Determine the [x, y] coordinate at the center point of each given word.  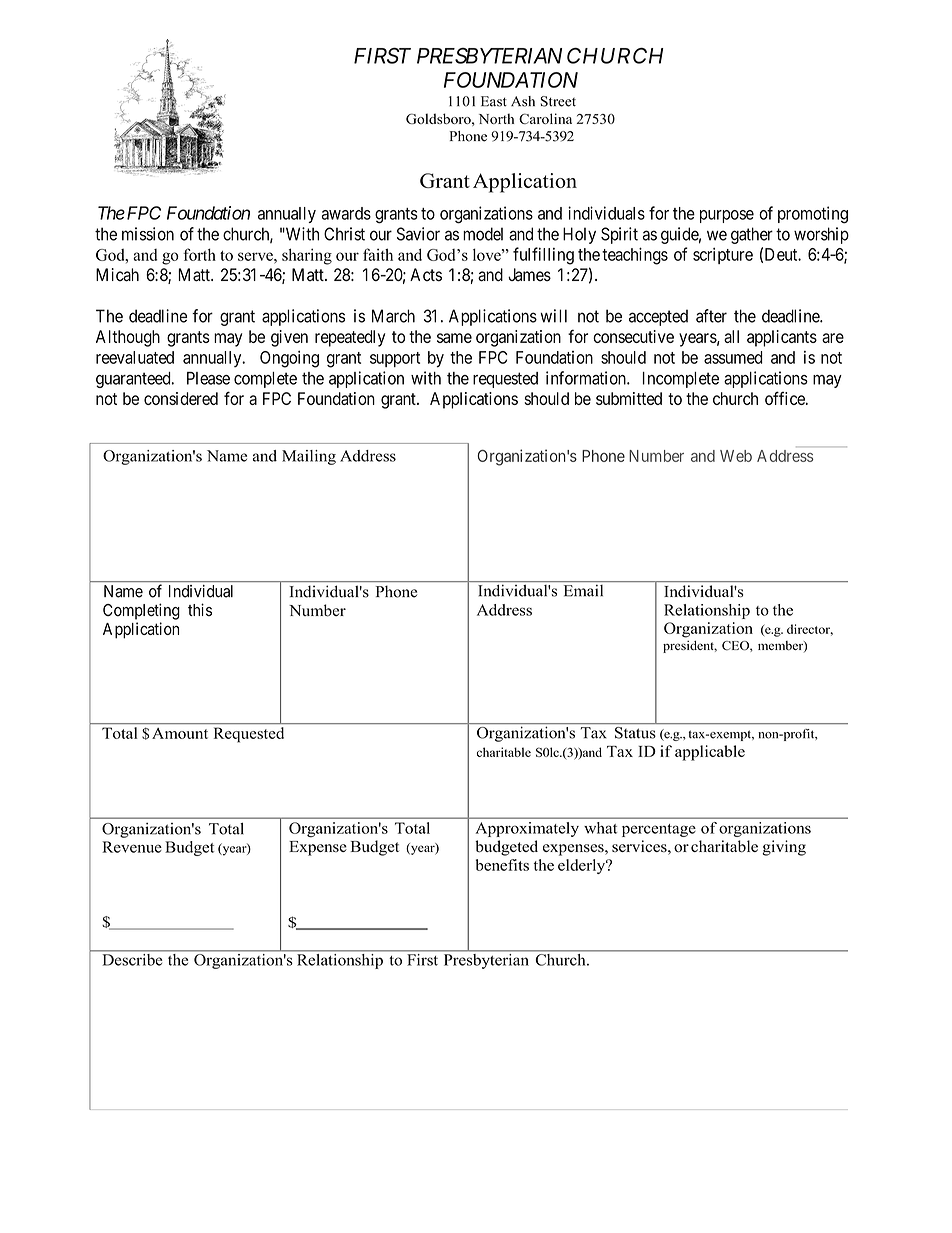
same [454, 338]
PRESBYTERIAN [489, 56]
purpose [727, 216]
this [200, 609]
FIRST [382, 56]
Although [128, 338]
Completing [141, 611]
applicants [782, 338]
